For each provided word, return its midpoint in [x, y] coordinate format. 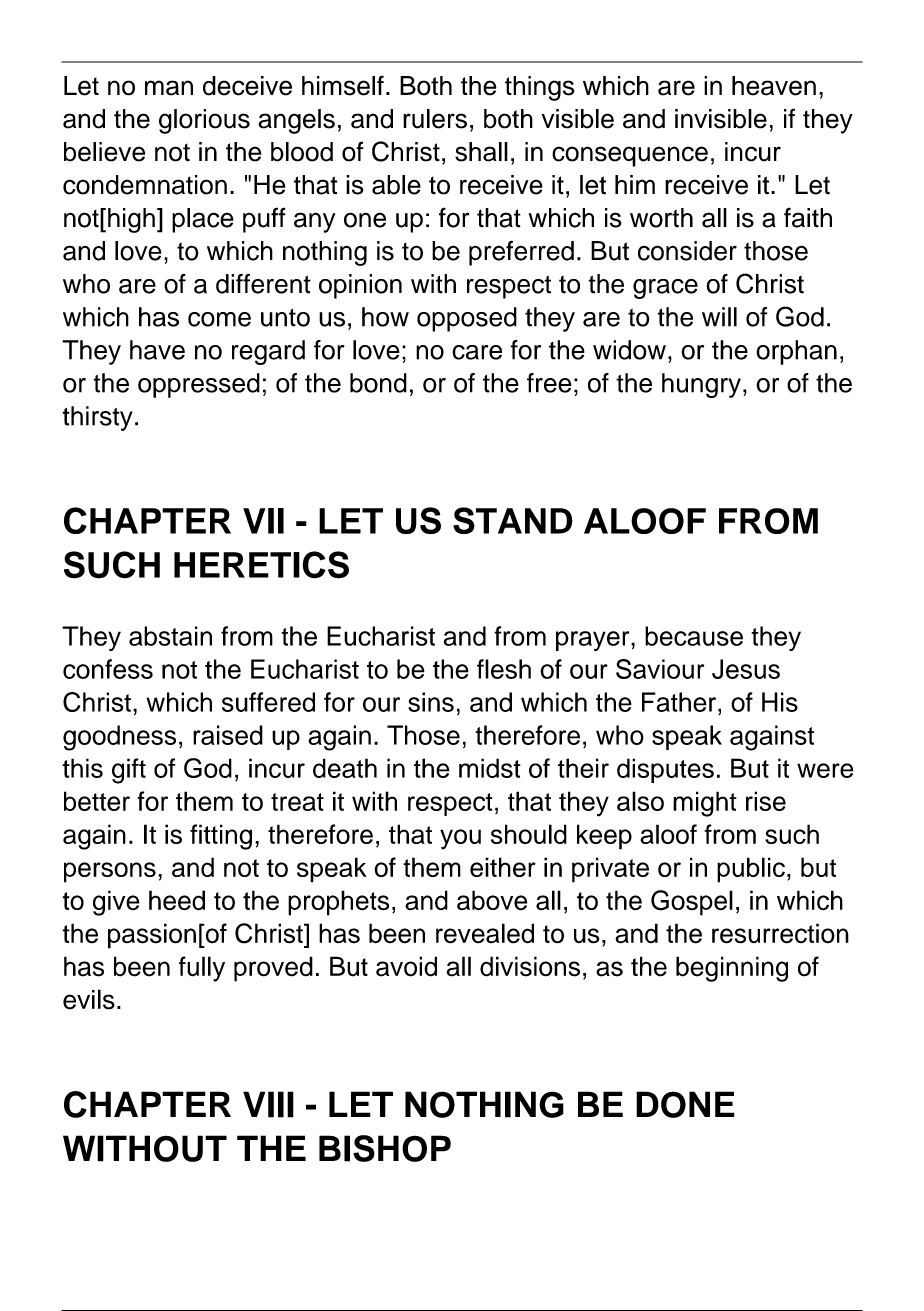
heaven [774, 86]
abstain [170, 636]
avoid [406, 966]
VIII [268, 1104]
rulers [435, 119]
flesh [504, 669]
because [694, 636]
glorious [204, 121]
